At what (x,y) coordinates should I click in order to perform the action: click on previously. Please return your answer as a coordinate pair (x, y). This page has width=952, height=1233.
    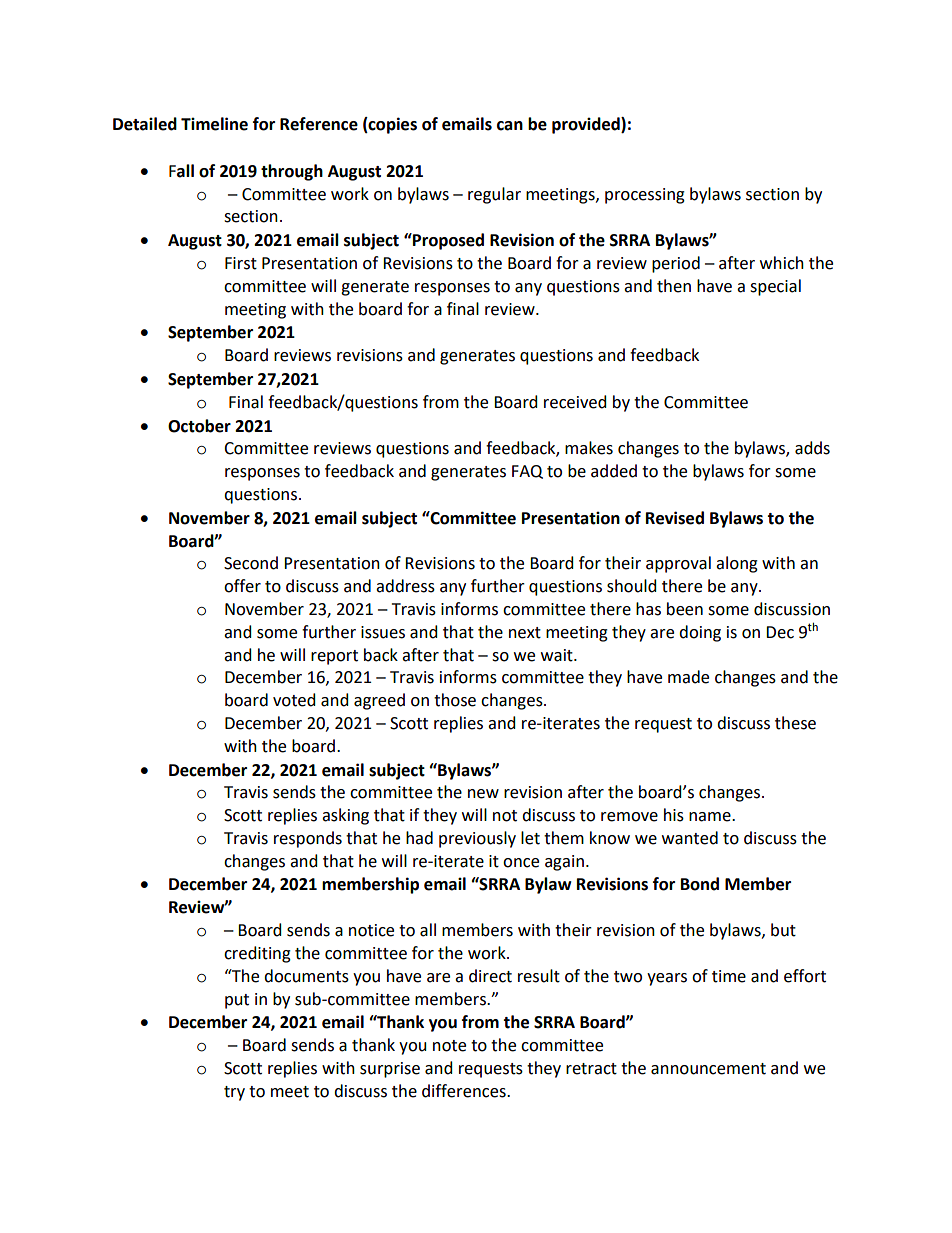
    Looking at the image, I should click on (477, 839).
